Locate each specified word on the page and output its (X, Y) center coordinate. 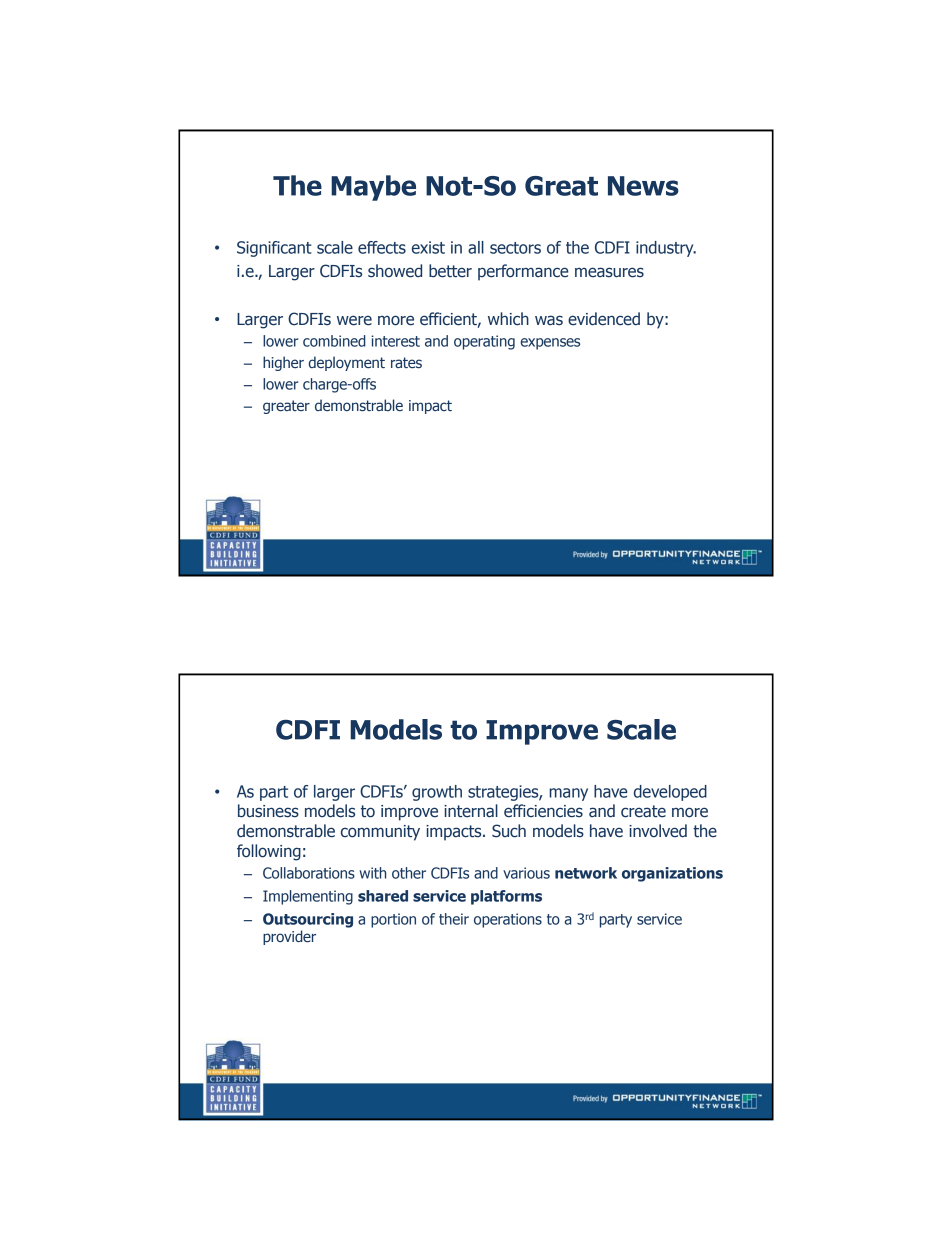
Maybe (373, 188)
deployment (347, 363)
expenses (550, 344)
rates (406, 362)
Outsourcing (308, 920)
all (476, 247)
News (643, 186)
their (454, 919)
